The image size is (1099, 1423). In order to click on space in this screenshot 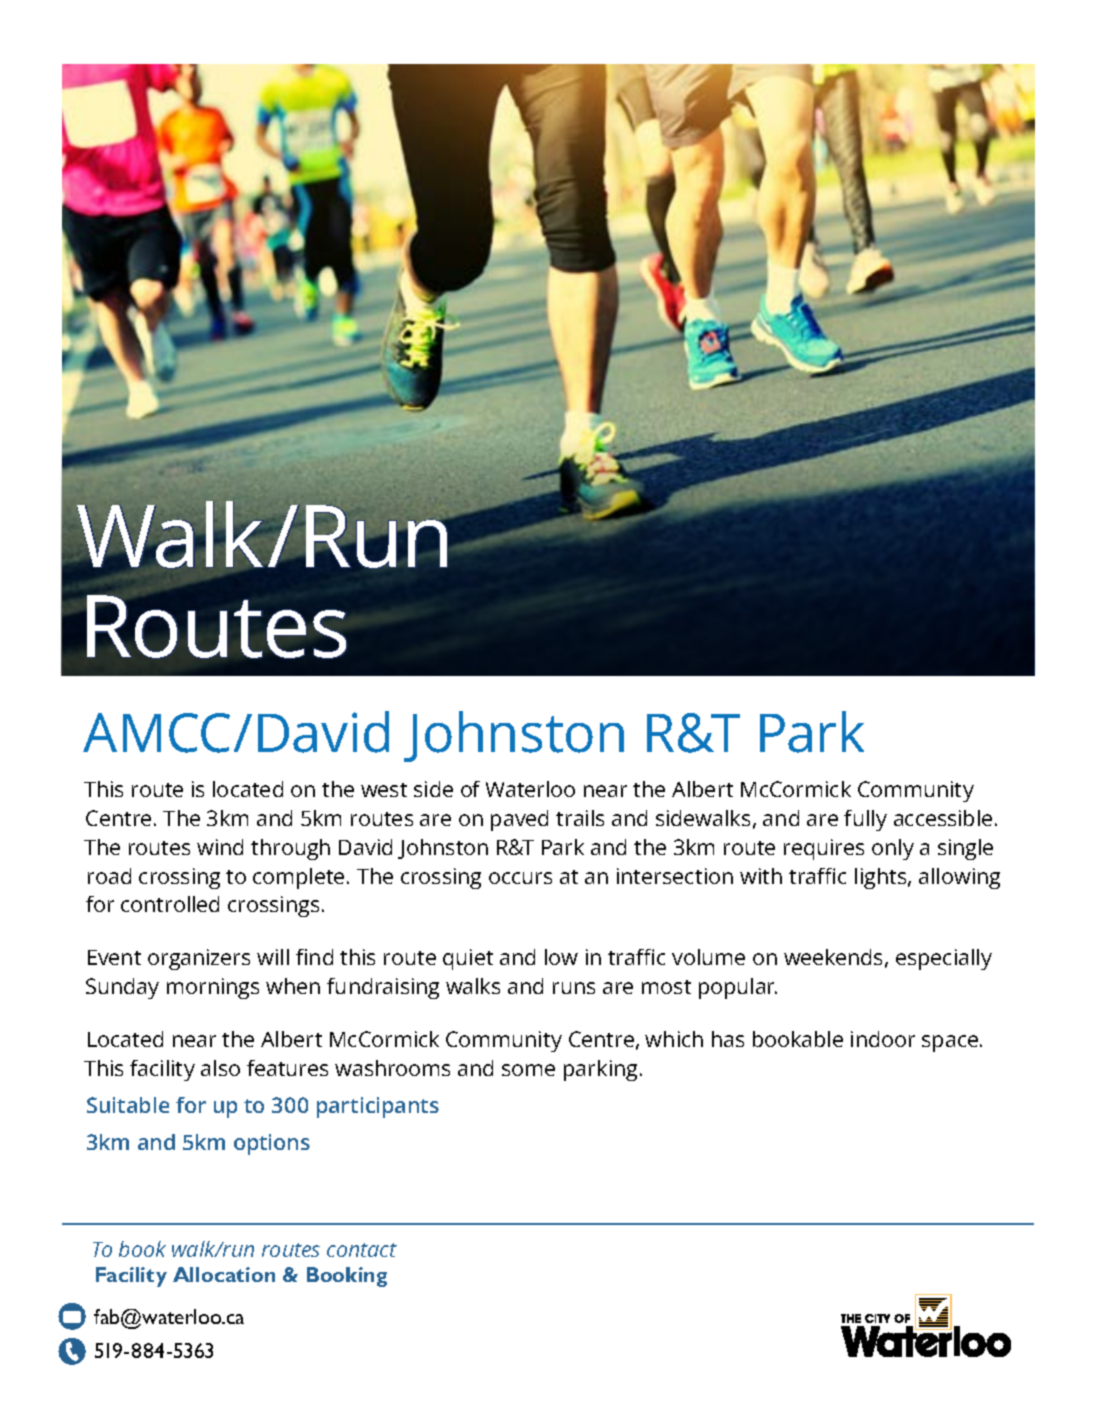, I will do `click(951, 1043)`.
